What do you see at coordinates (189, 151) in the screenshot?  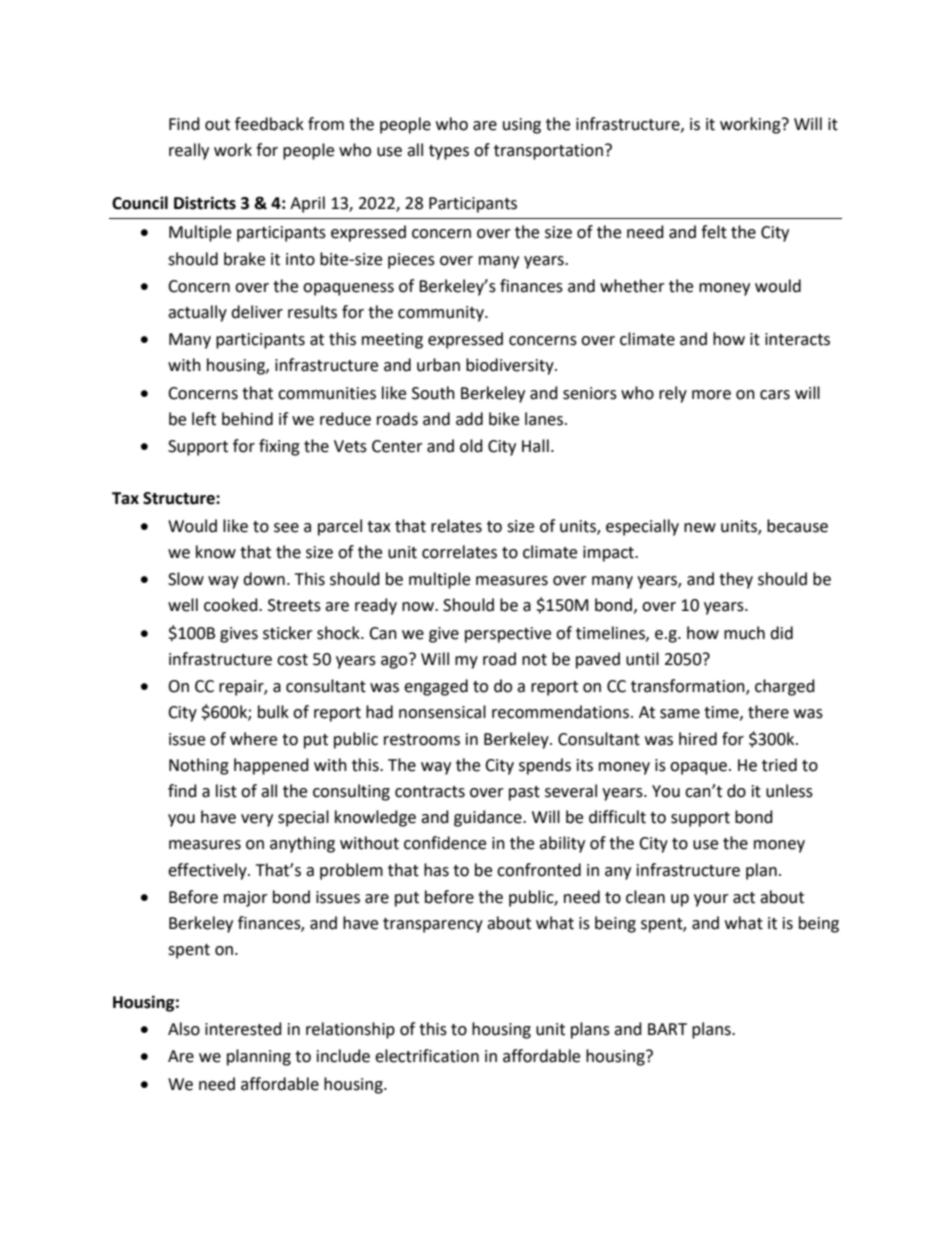 I see `really` at bounding box center [189, 151].
